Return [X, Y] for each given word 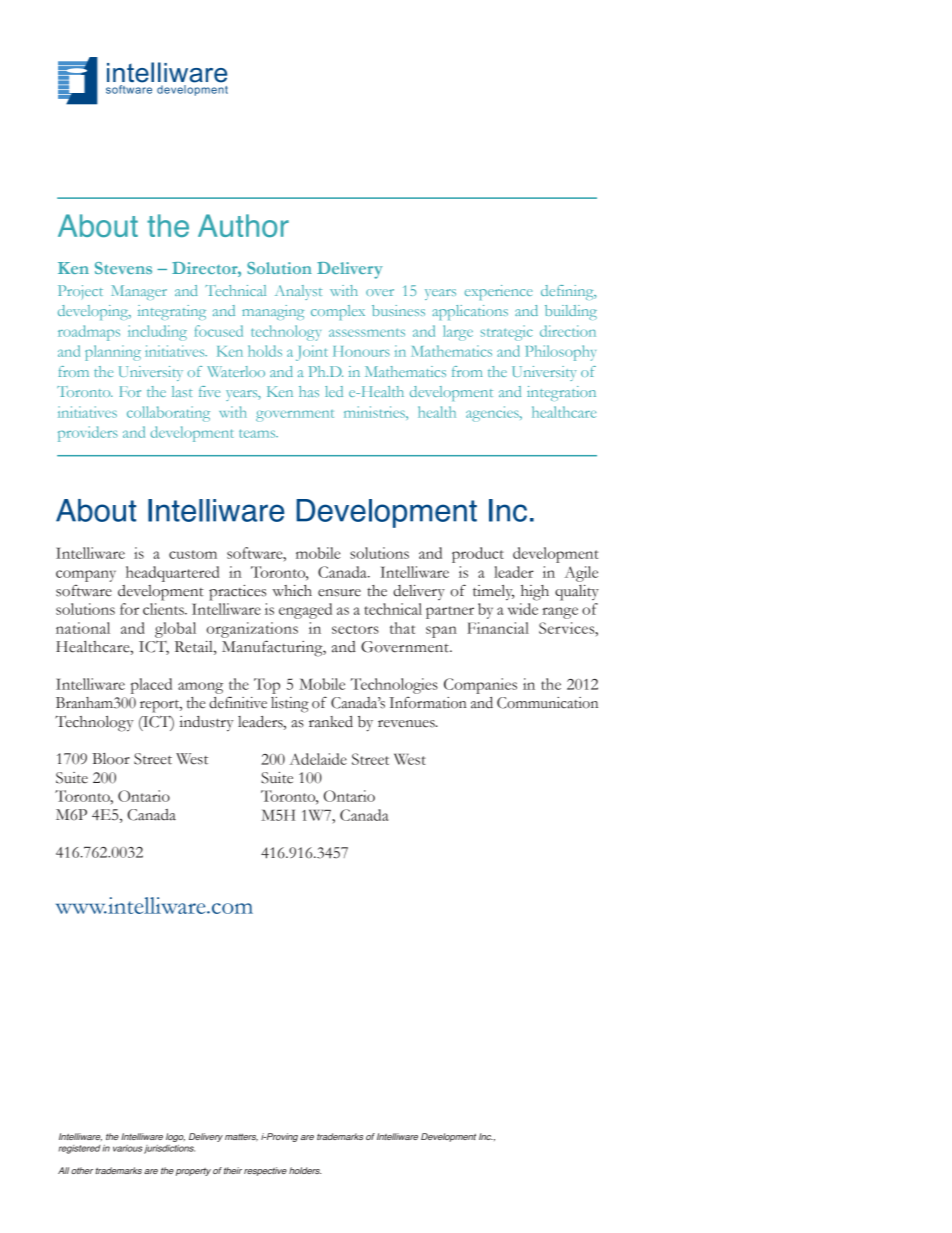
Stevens [123, 268]
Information [428, 702]
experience [499, 292]
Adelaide [318, 759]
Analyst [298, 292]
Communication [547, 703]
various [128, 1148]
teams [258, 433]
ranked [331, 722]
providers [88, 434]
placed [151, 686]
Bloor [111, 759]
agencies [493, 414]
